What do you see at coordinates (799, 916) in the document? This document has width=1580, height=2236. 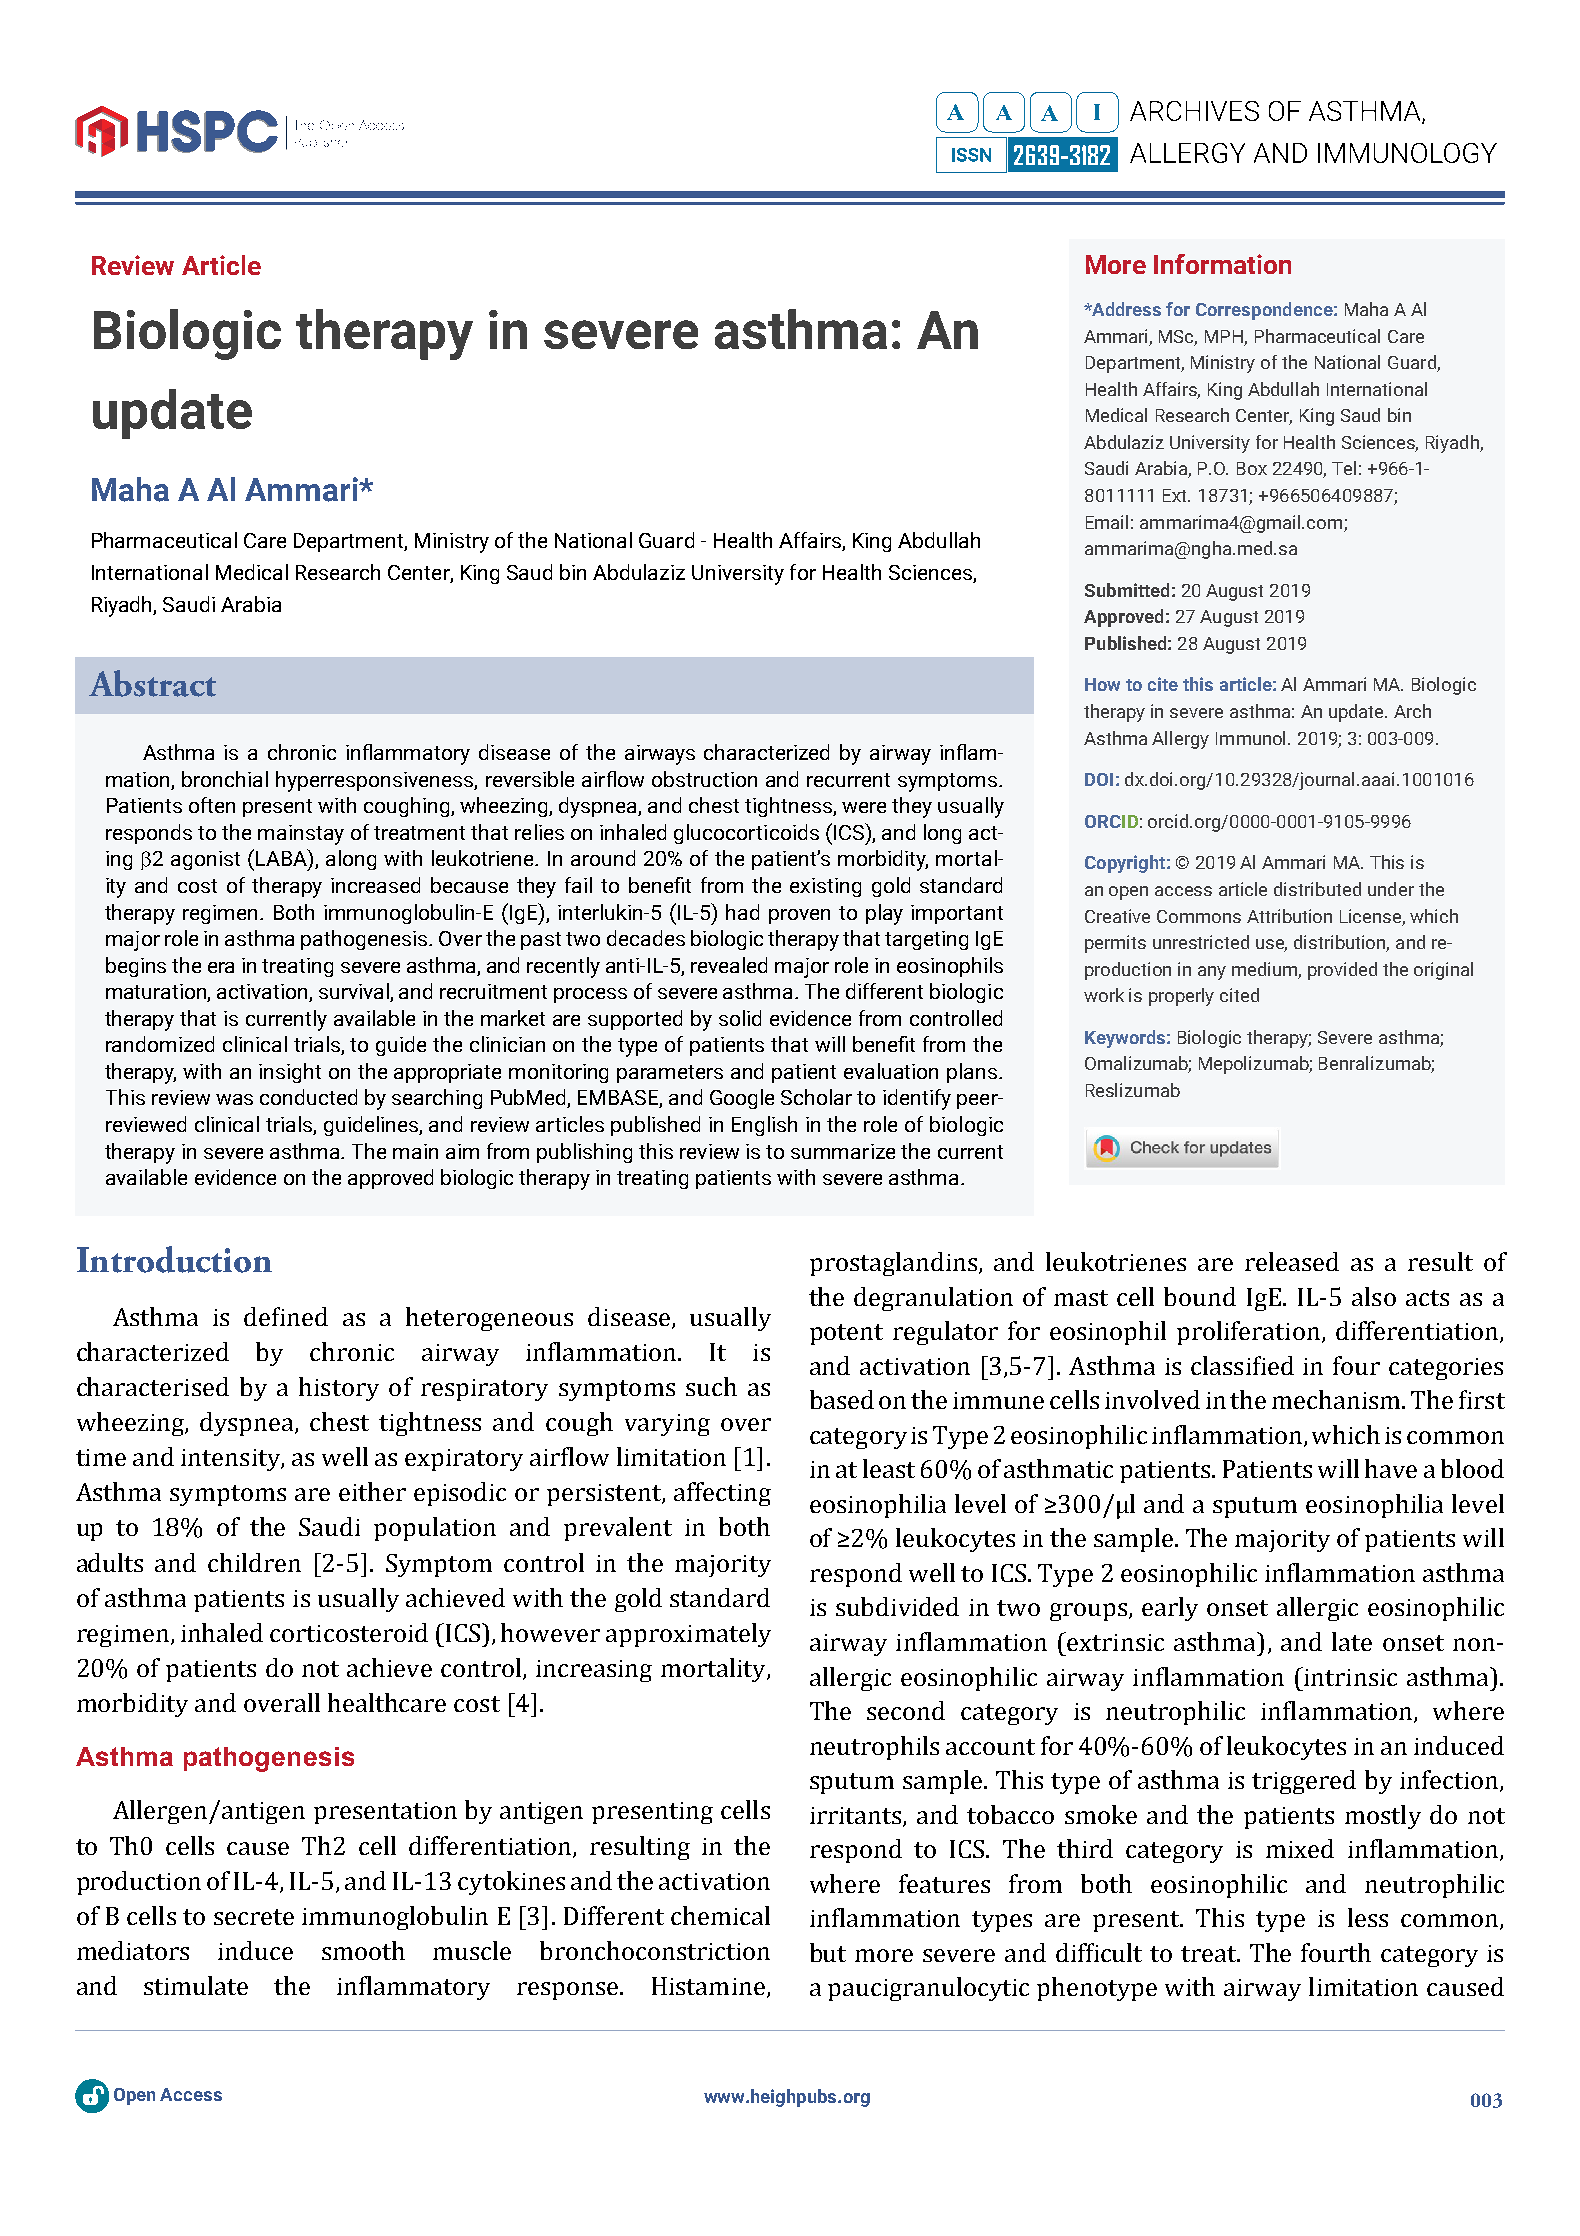 I see `proven` at bounding box center [799, 916].
